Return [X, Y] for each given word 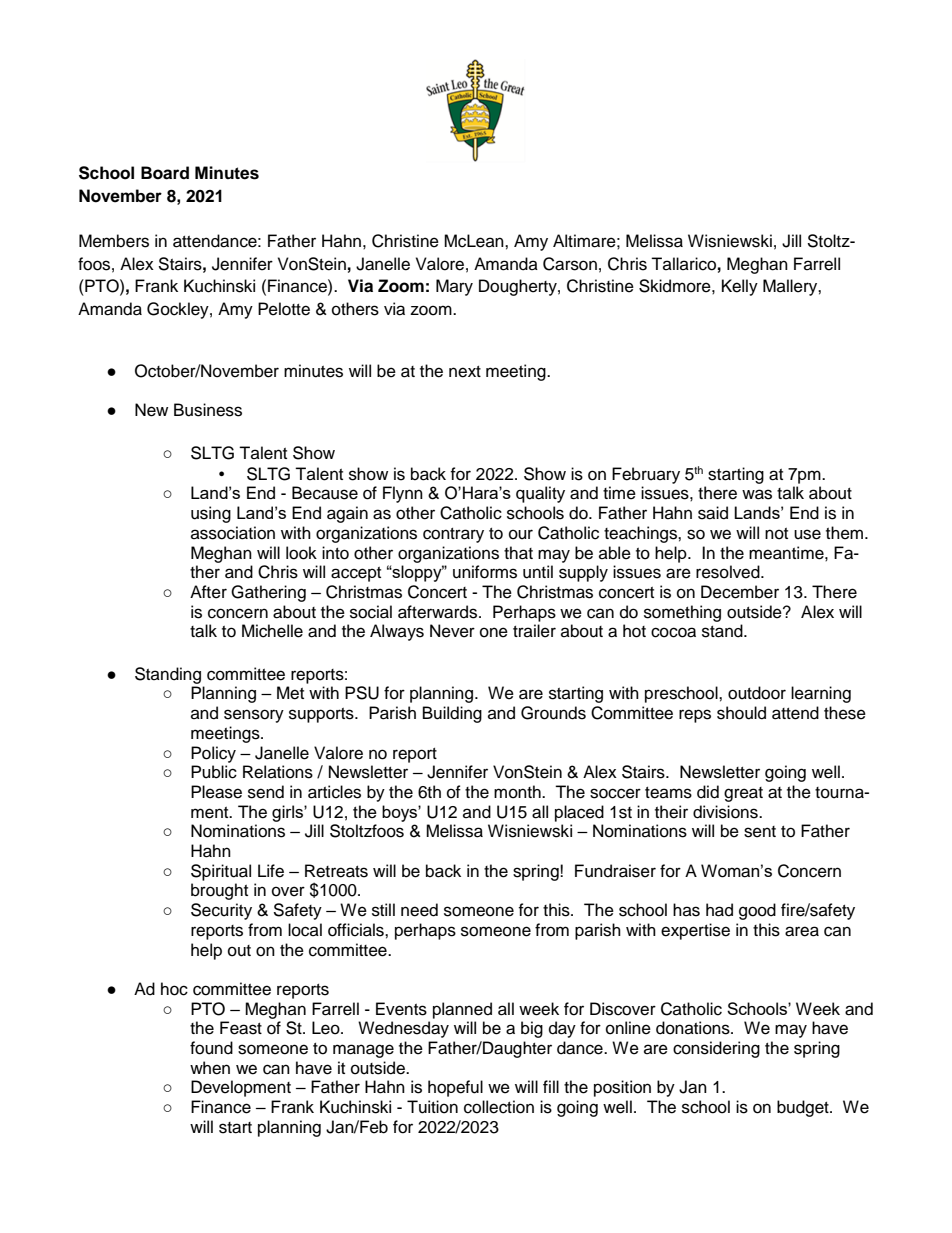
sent [760, 832]
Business [208, 410]
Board [165, 173]
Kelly [740, 287]
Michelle [272, 631]
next [465, 372]
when [210, 1068]
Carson [570, 264]
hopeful [455, 1088]
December [740, 592]
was [757, 494]
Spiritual [221, 872]
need [419, 910]
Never [452, 631]
